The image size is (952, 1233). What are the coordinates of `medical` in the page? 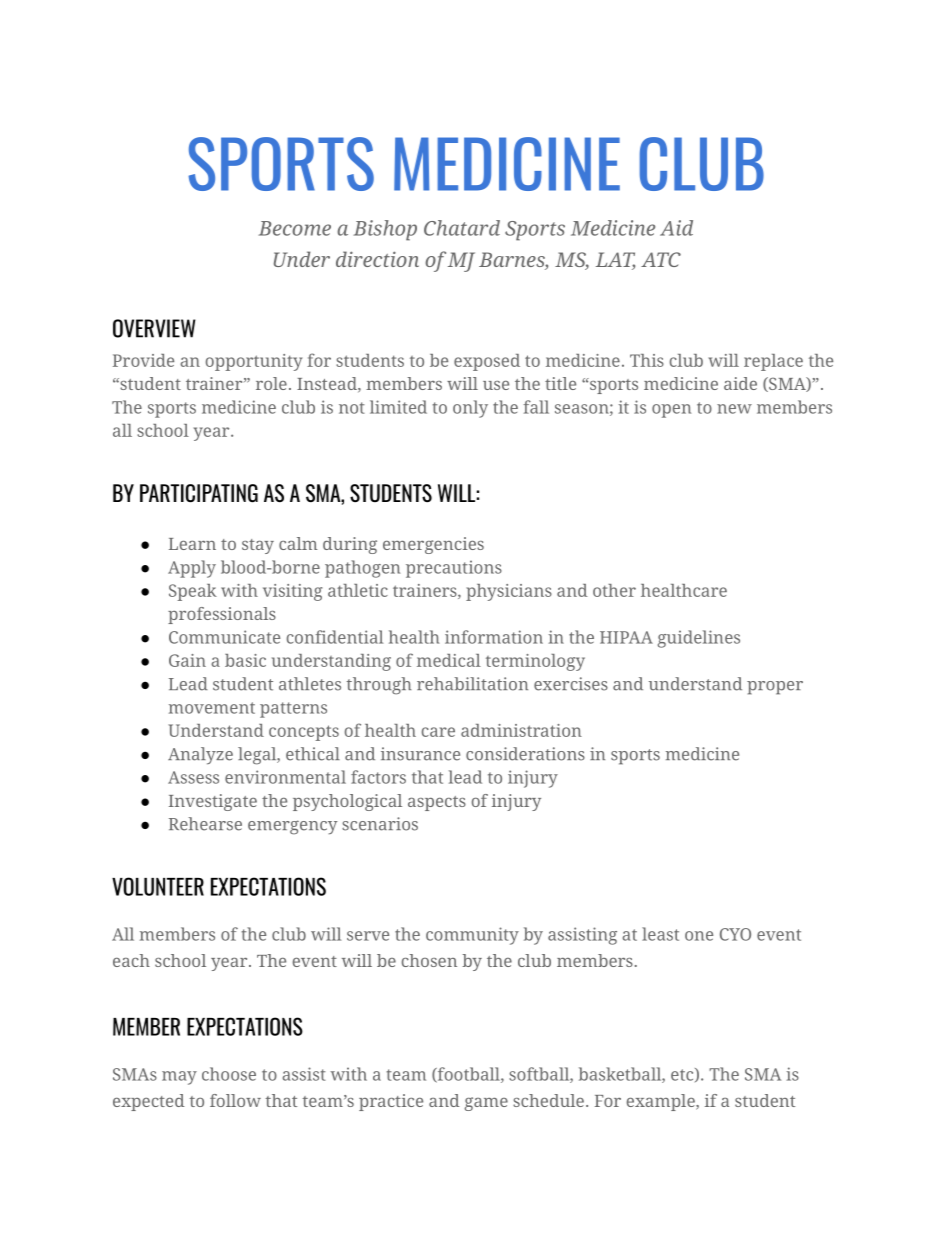 It's located at (449, 660).
